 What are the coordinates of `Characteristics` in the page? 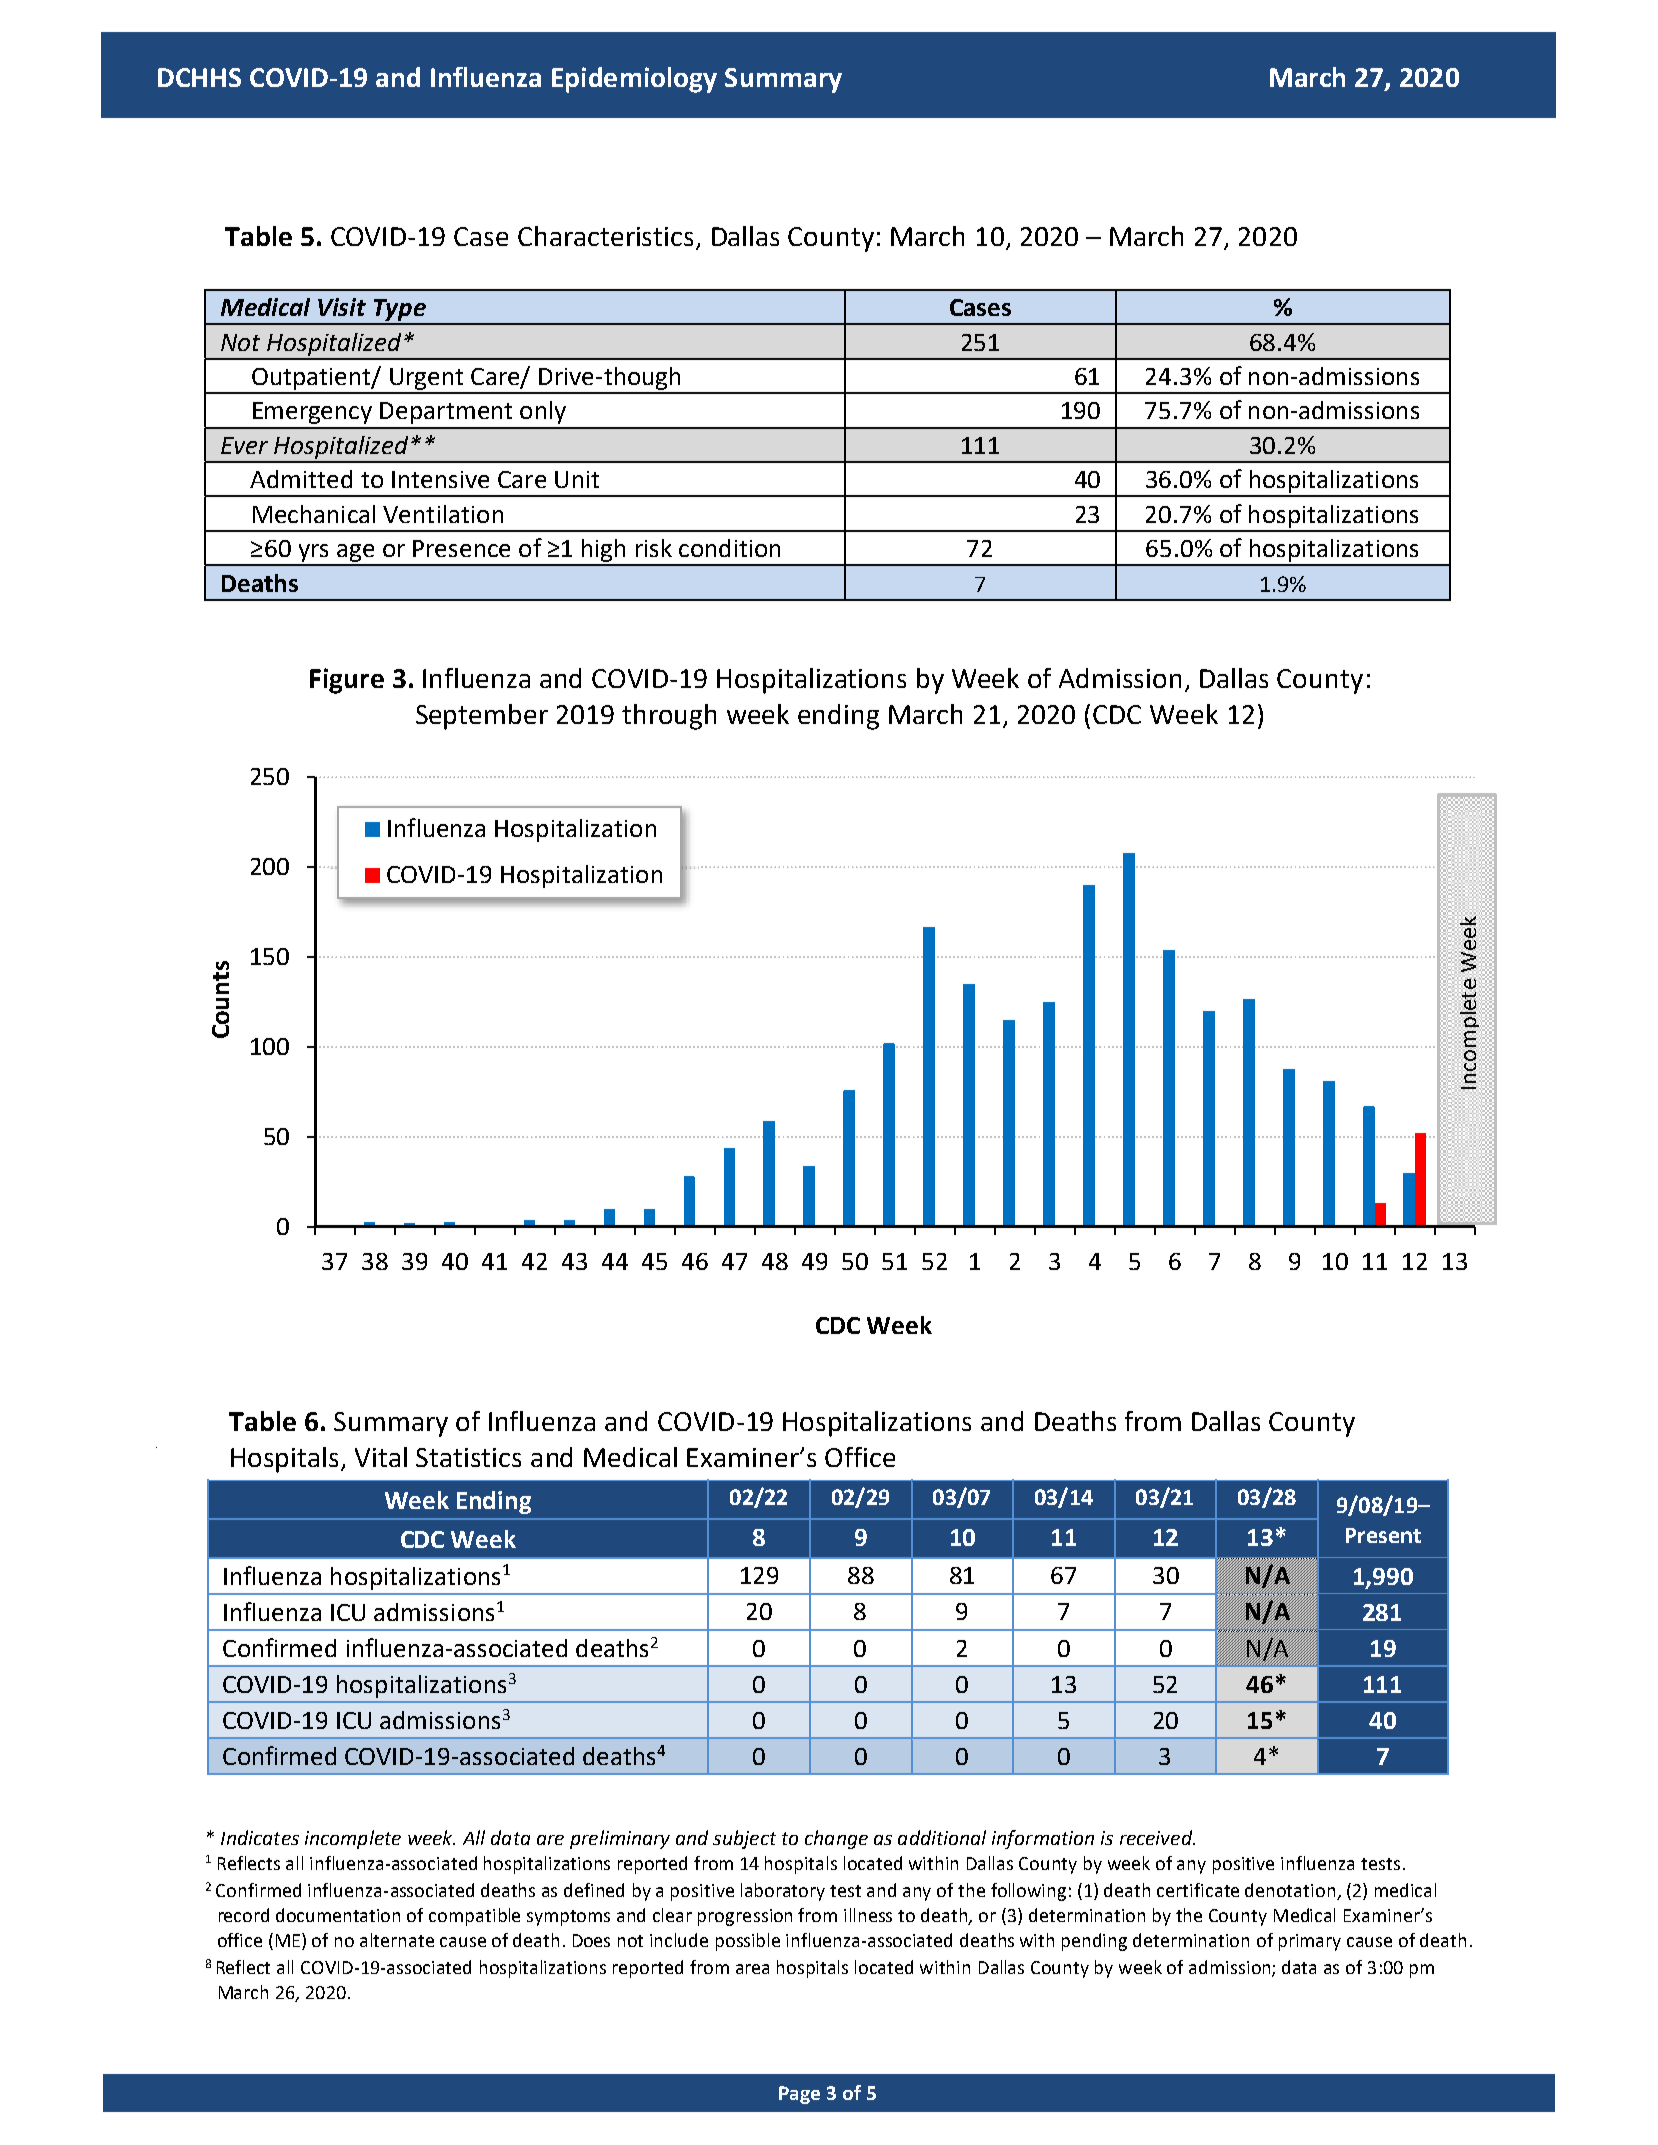 It's located at (605, 236).
